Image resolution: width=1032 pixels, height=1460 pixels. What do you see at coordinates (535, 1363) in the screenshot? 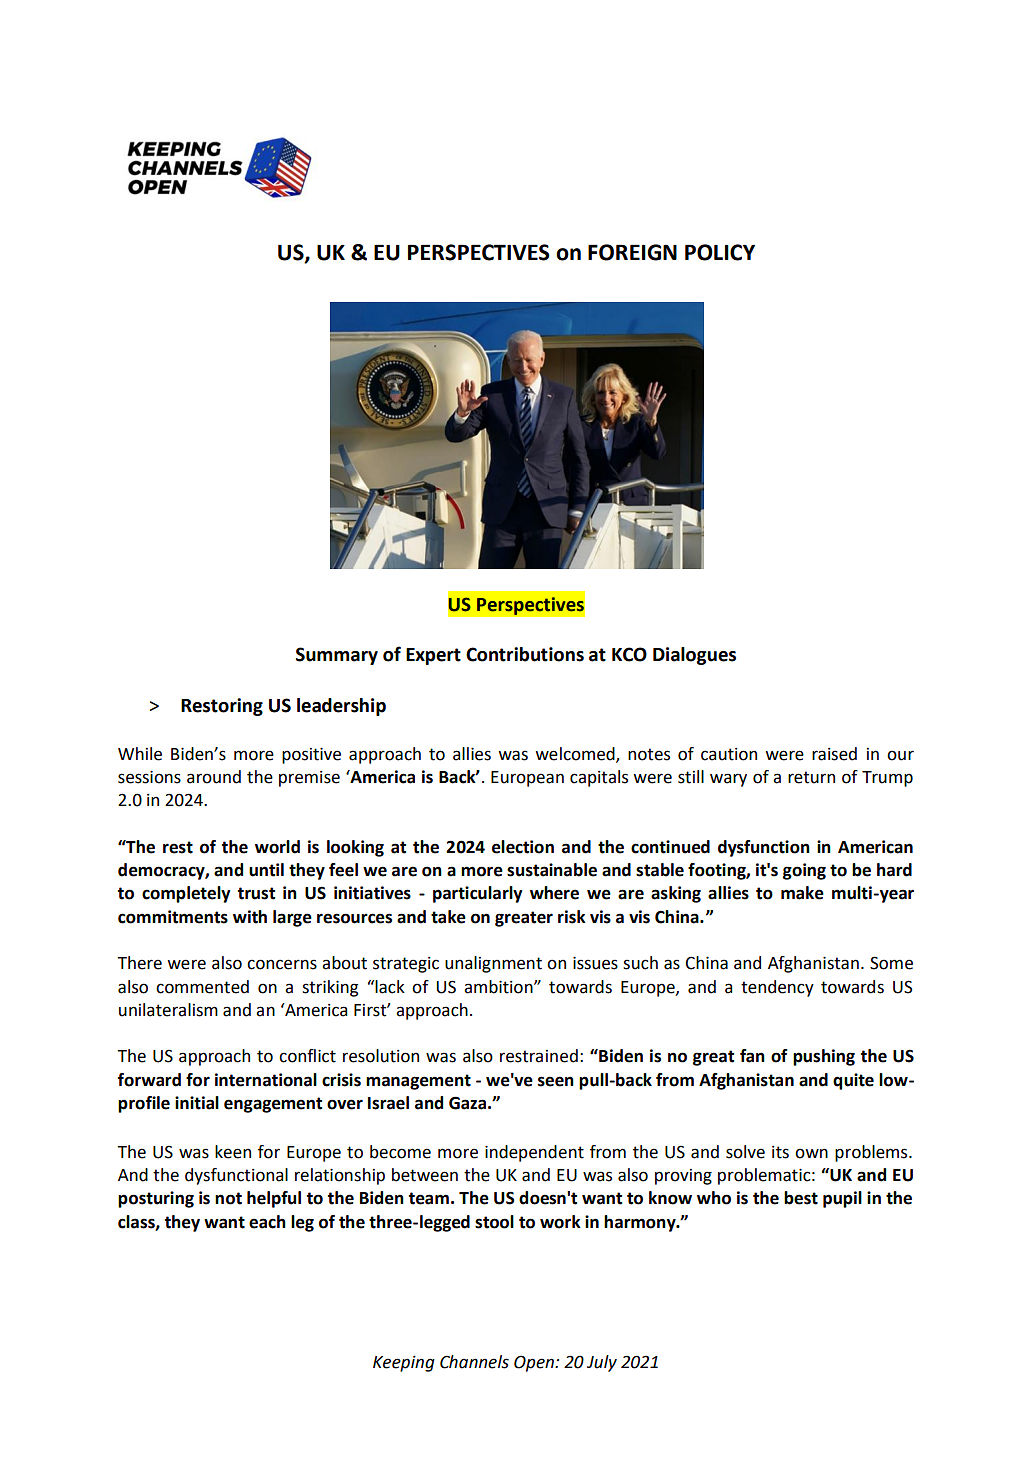
I see `Open` at bounding box center [535, 1363].
